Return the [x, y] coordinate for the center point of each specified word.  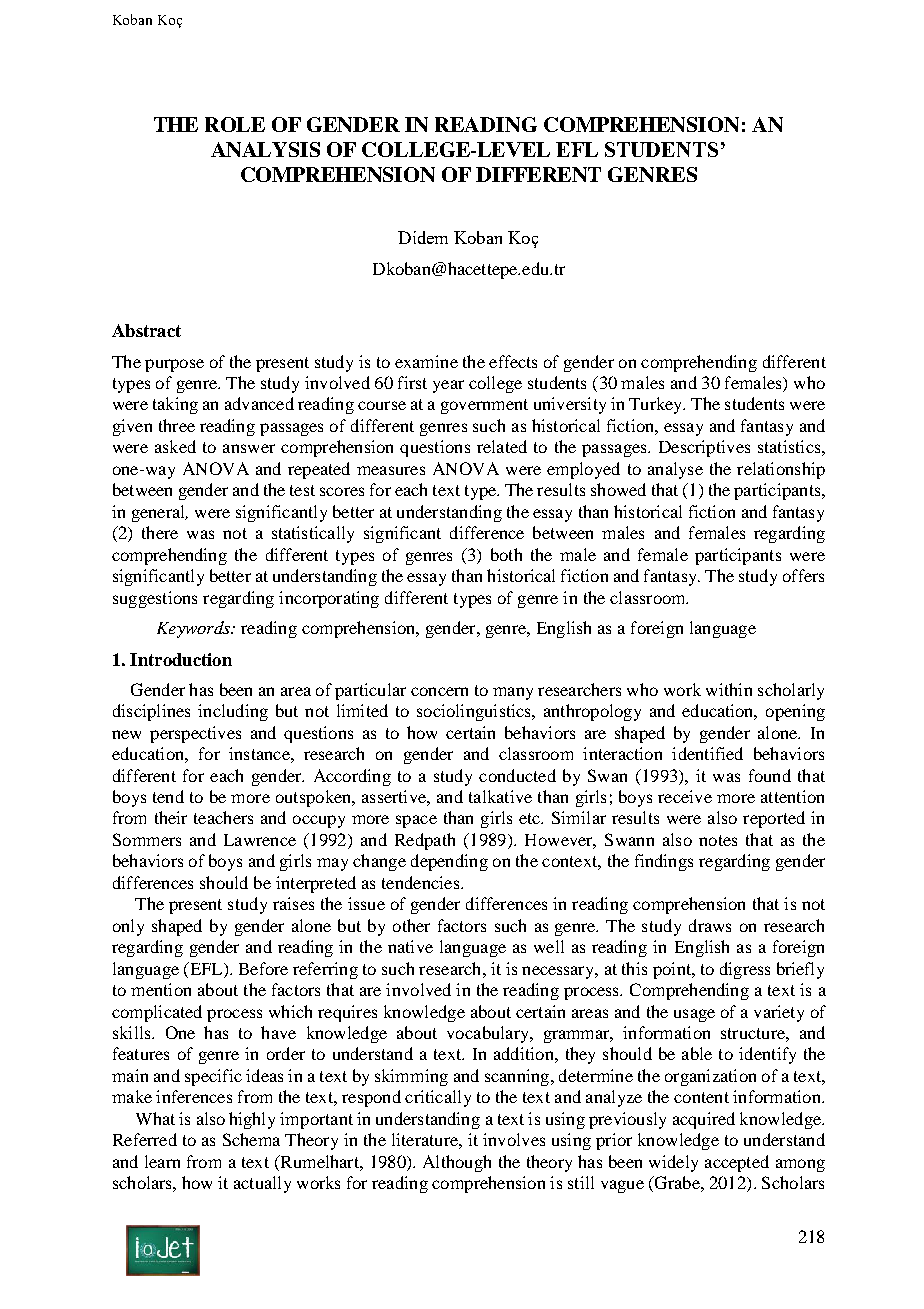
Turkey [657, 405]
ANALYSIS [265, 149]
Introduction [181, 659]
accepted [737, 1163]
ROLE [235, 124]
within [729, 689]
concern [439, 691]
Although [457, 1163]
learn [162, 1161]
